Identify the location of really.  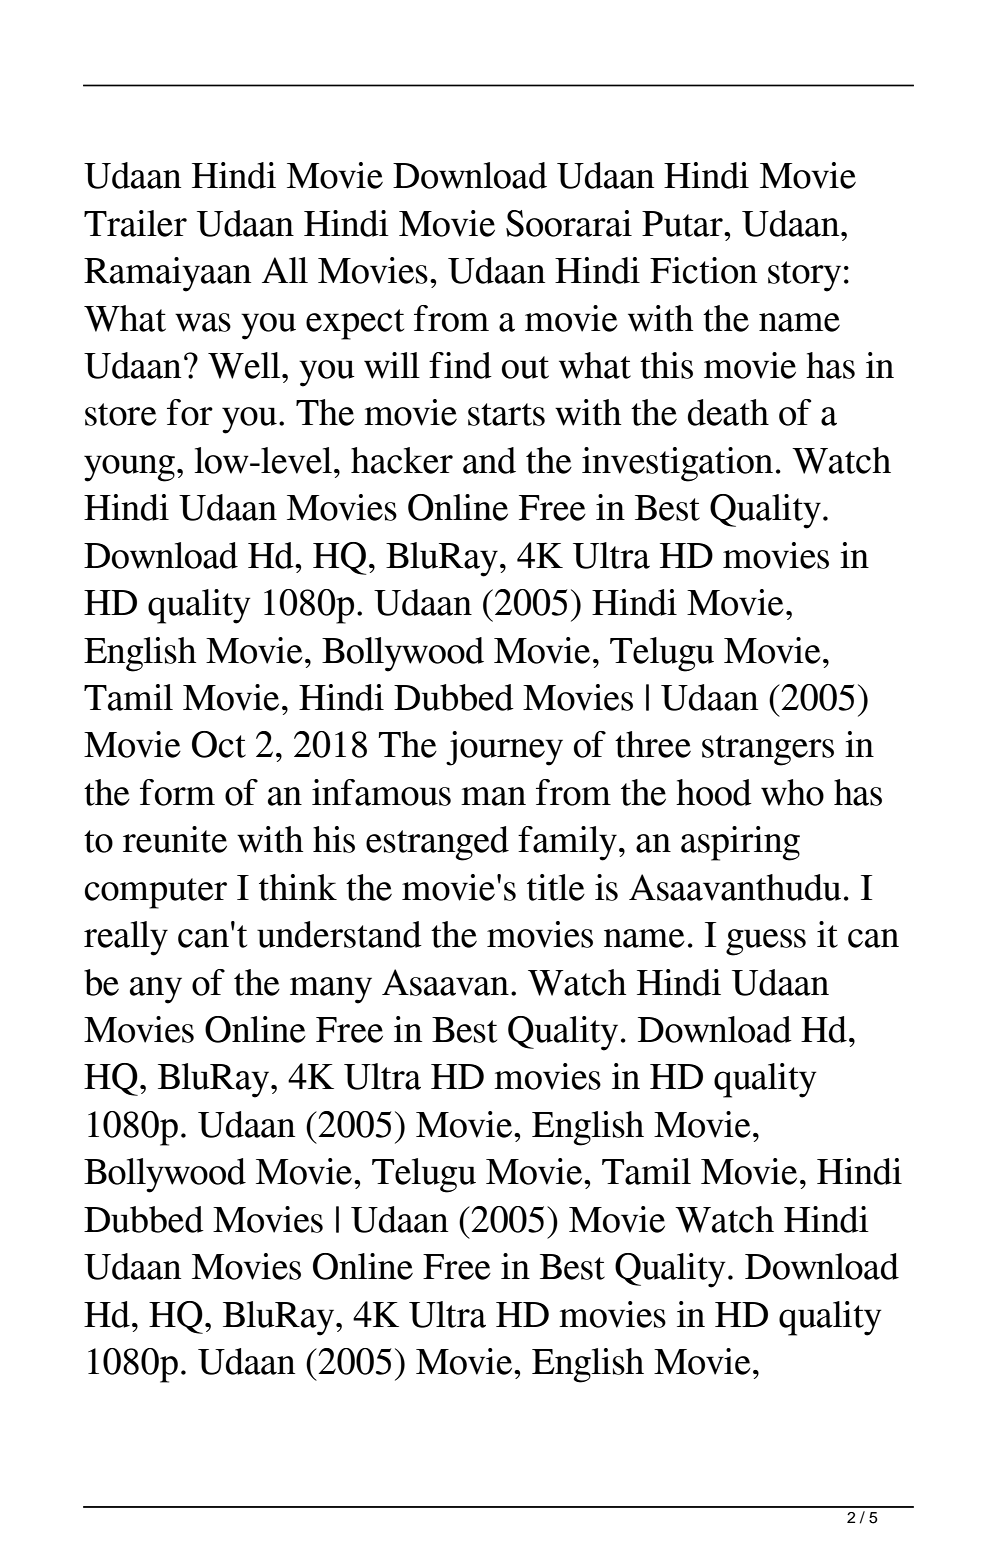
(126, 938).
